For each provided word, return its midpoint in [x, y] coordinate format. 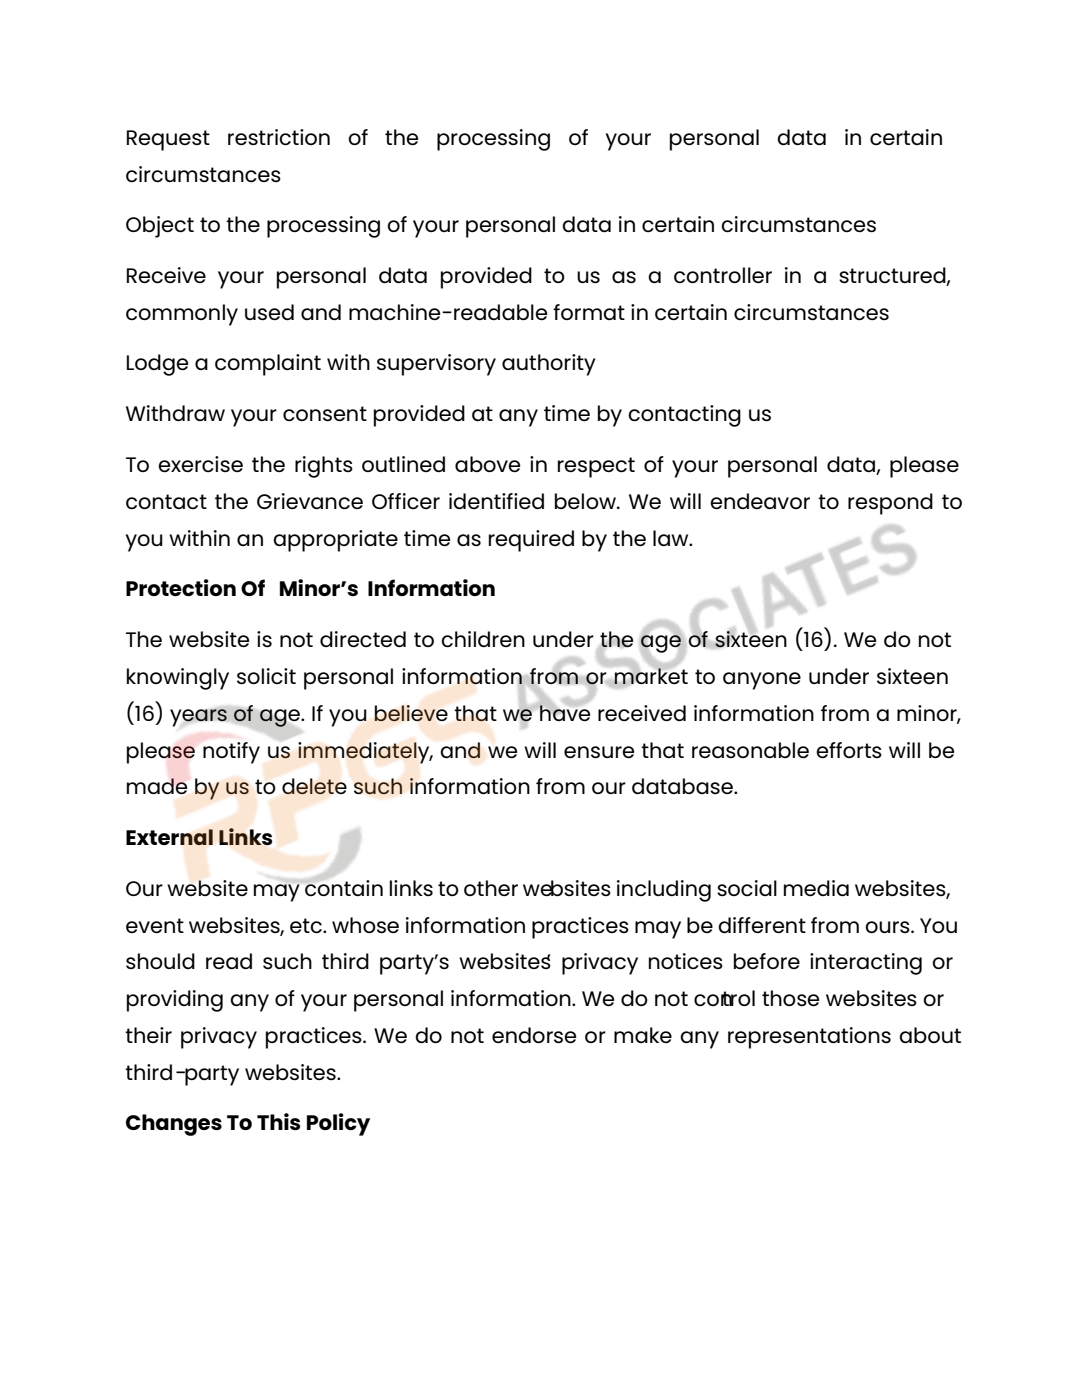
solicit [266, 676]
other [491, 888]
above [487, 464]
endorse [534, 1035]
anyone [762, 681]
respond [890, 504]
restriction [279, 137]
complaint [268, 365]
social [747, 888]
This [279, 1121]
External [169, 837]
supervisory [436, 365]
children [483, 639]
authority [549, 365]
